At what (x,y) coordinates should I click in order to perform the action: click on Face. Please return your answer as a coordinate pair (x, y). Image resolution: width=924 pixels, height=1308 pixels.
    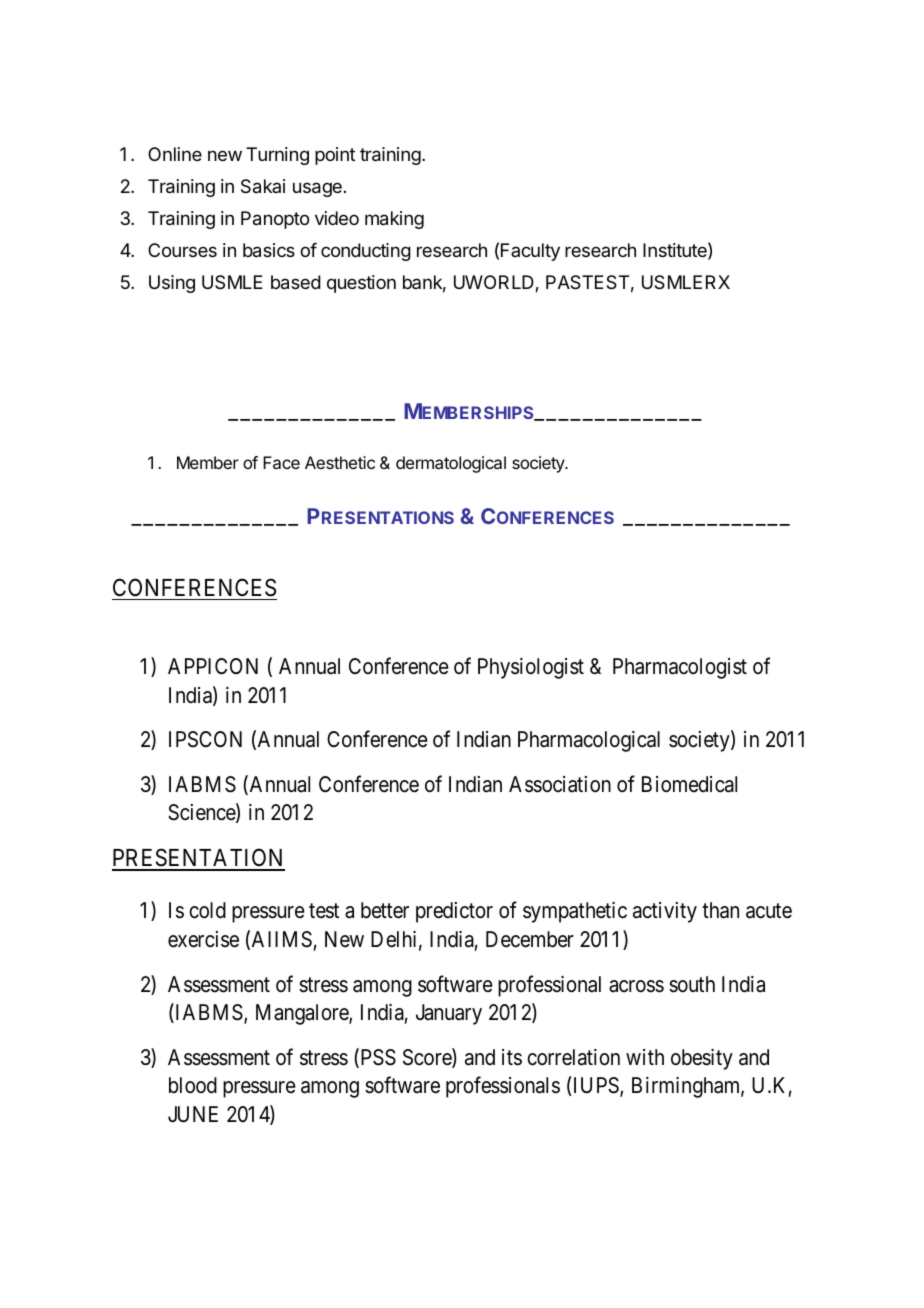
    Looking at the image, I should click on (281, 462).
